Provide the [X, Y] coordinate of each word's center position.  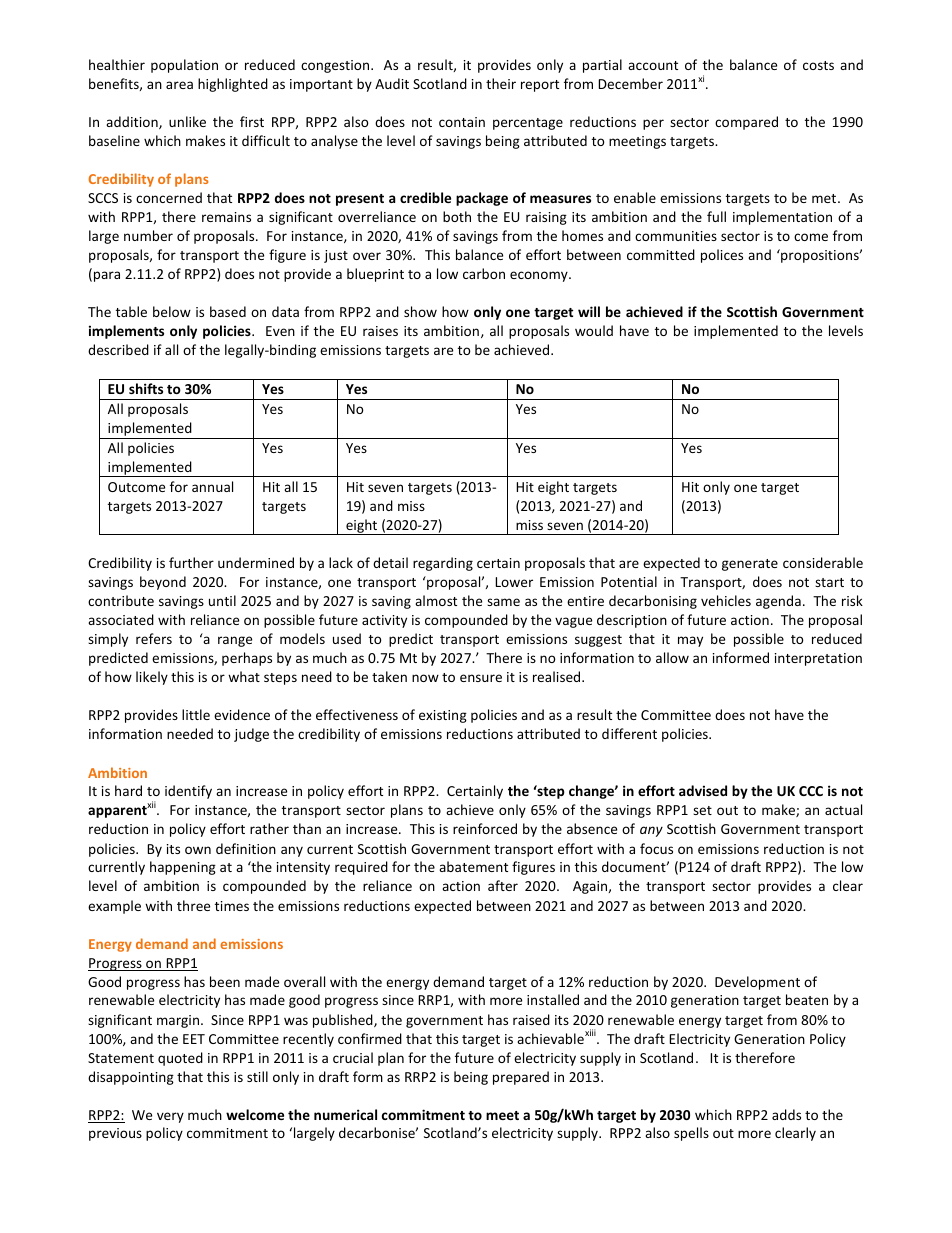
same [503, 602]
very [170, 1117]
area [179, 85]
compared [746, 123]
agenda [778, 602]
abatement [473, 866]
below [172, 311]
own [198, 850]
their [501, 83]
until [222, 600]
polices [722, 256]
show [420, 311]
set [702, 810]
